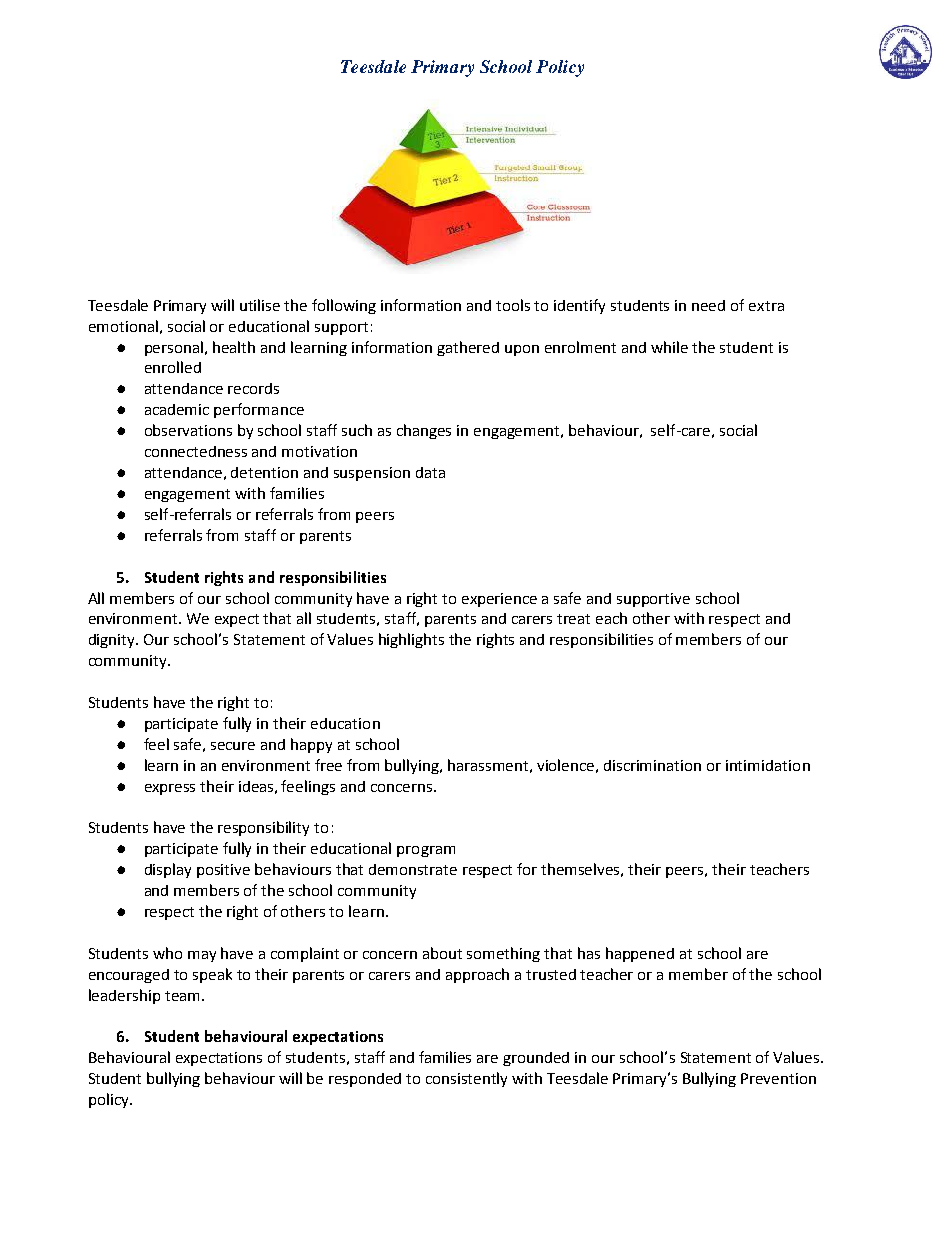 The width and height of the screenshot is (952, 1233). Describe the element at coordinates (175, 348) in the screenshot. I see `personal` at that location.
